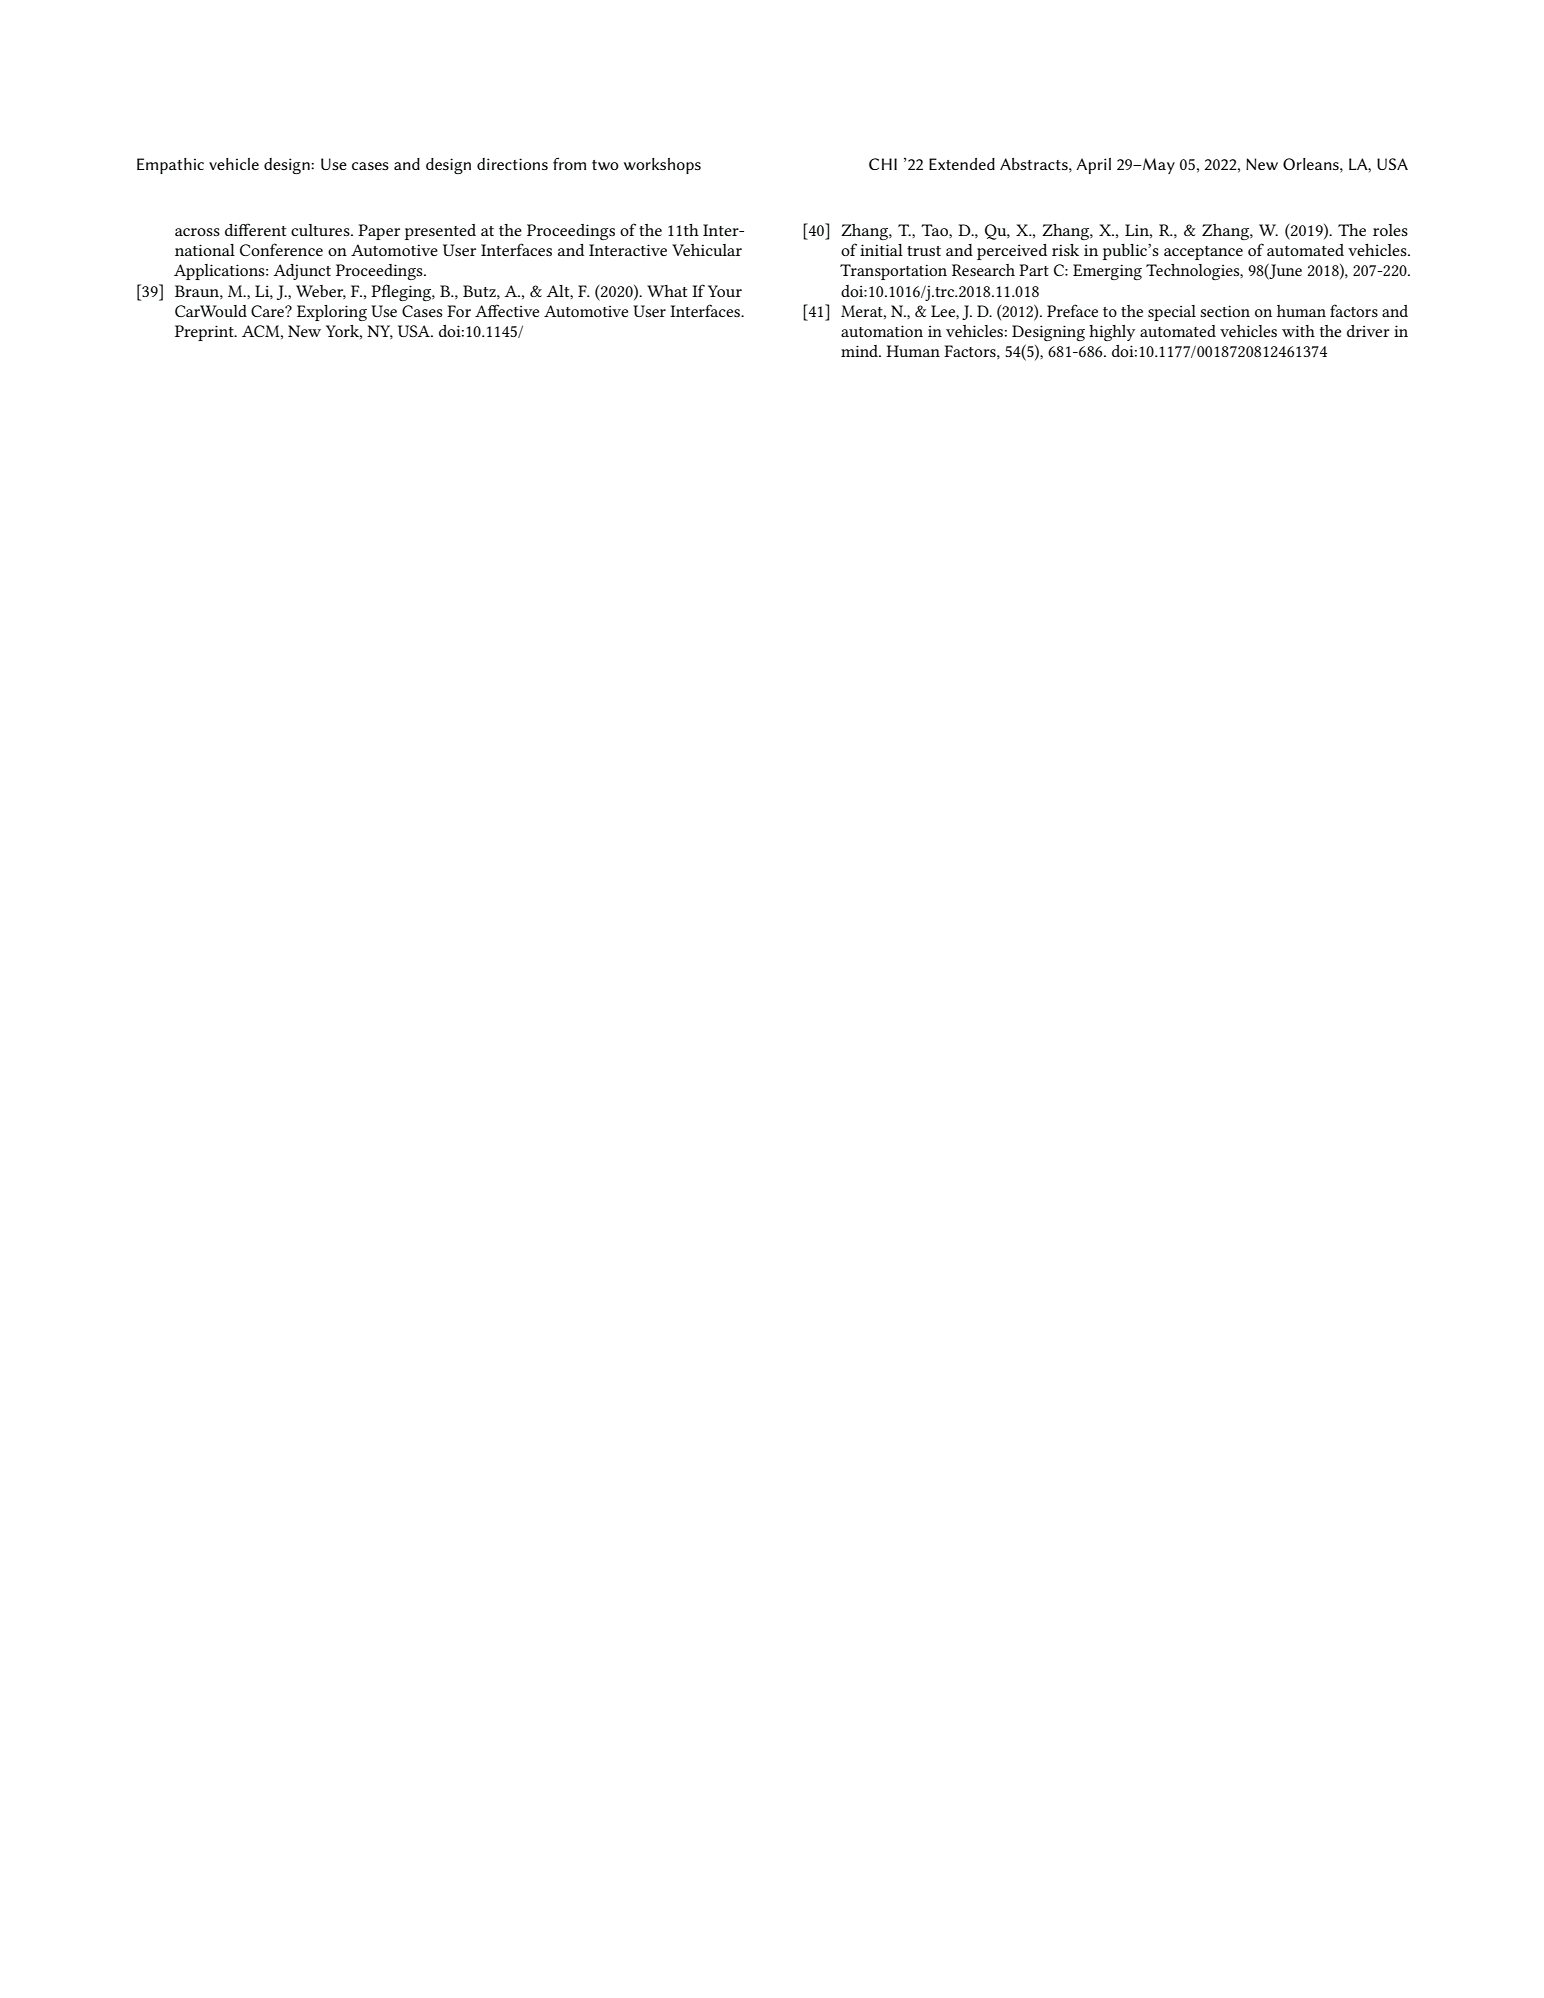  Describe the element at coordinates (170, 166) in the screenshot. I see `Empathic` at that location.
